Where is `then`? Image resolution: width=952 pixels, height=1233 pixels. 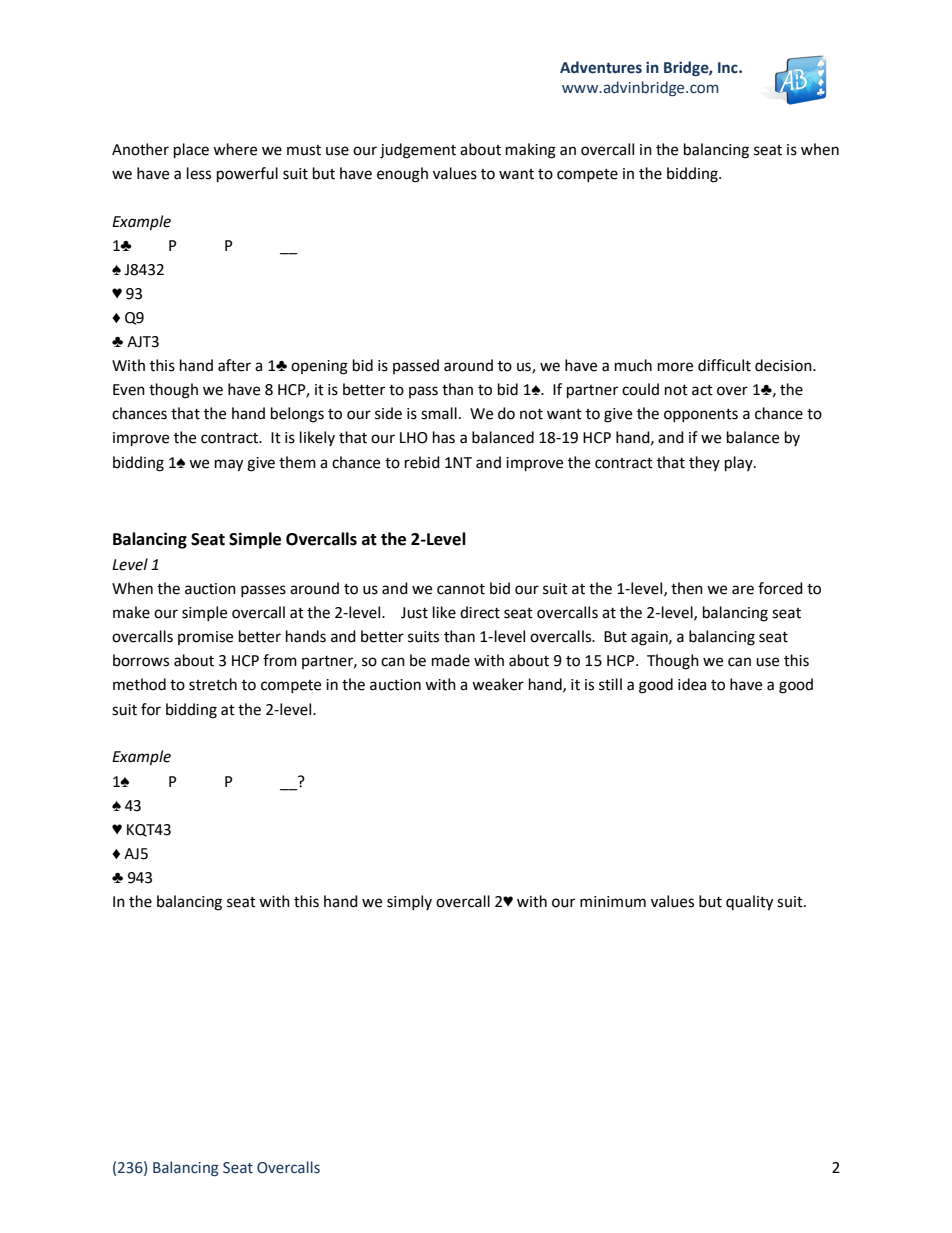
then is located at coordinates (687, 588).
